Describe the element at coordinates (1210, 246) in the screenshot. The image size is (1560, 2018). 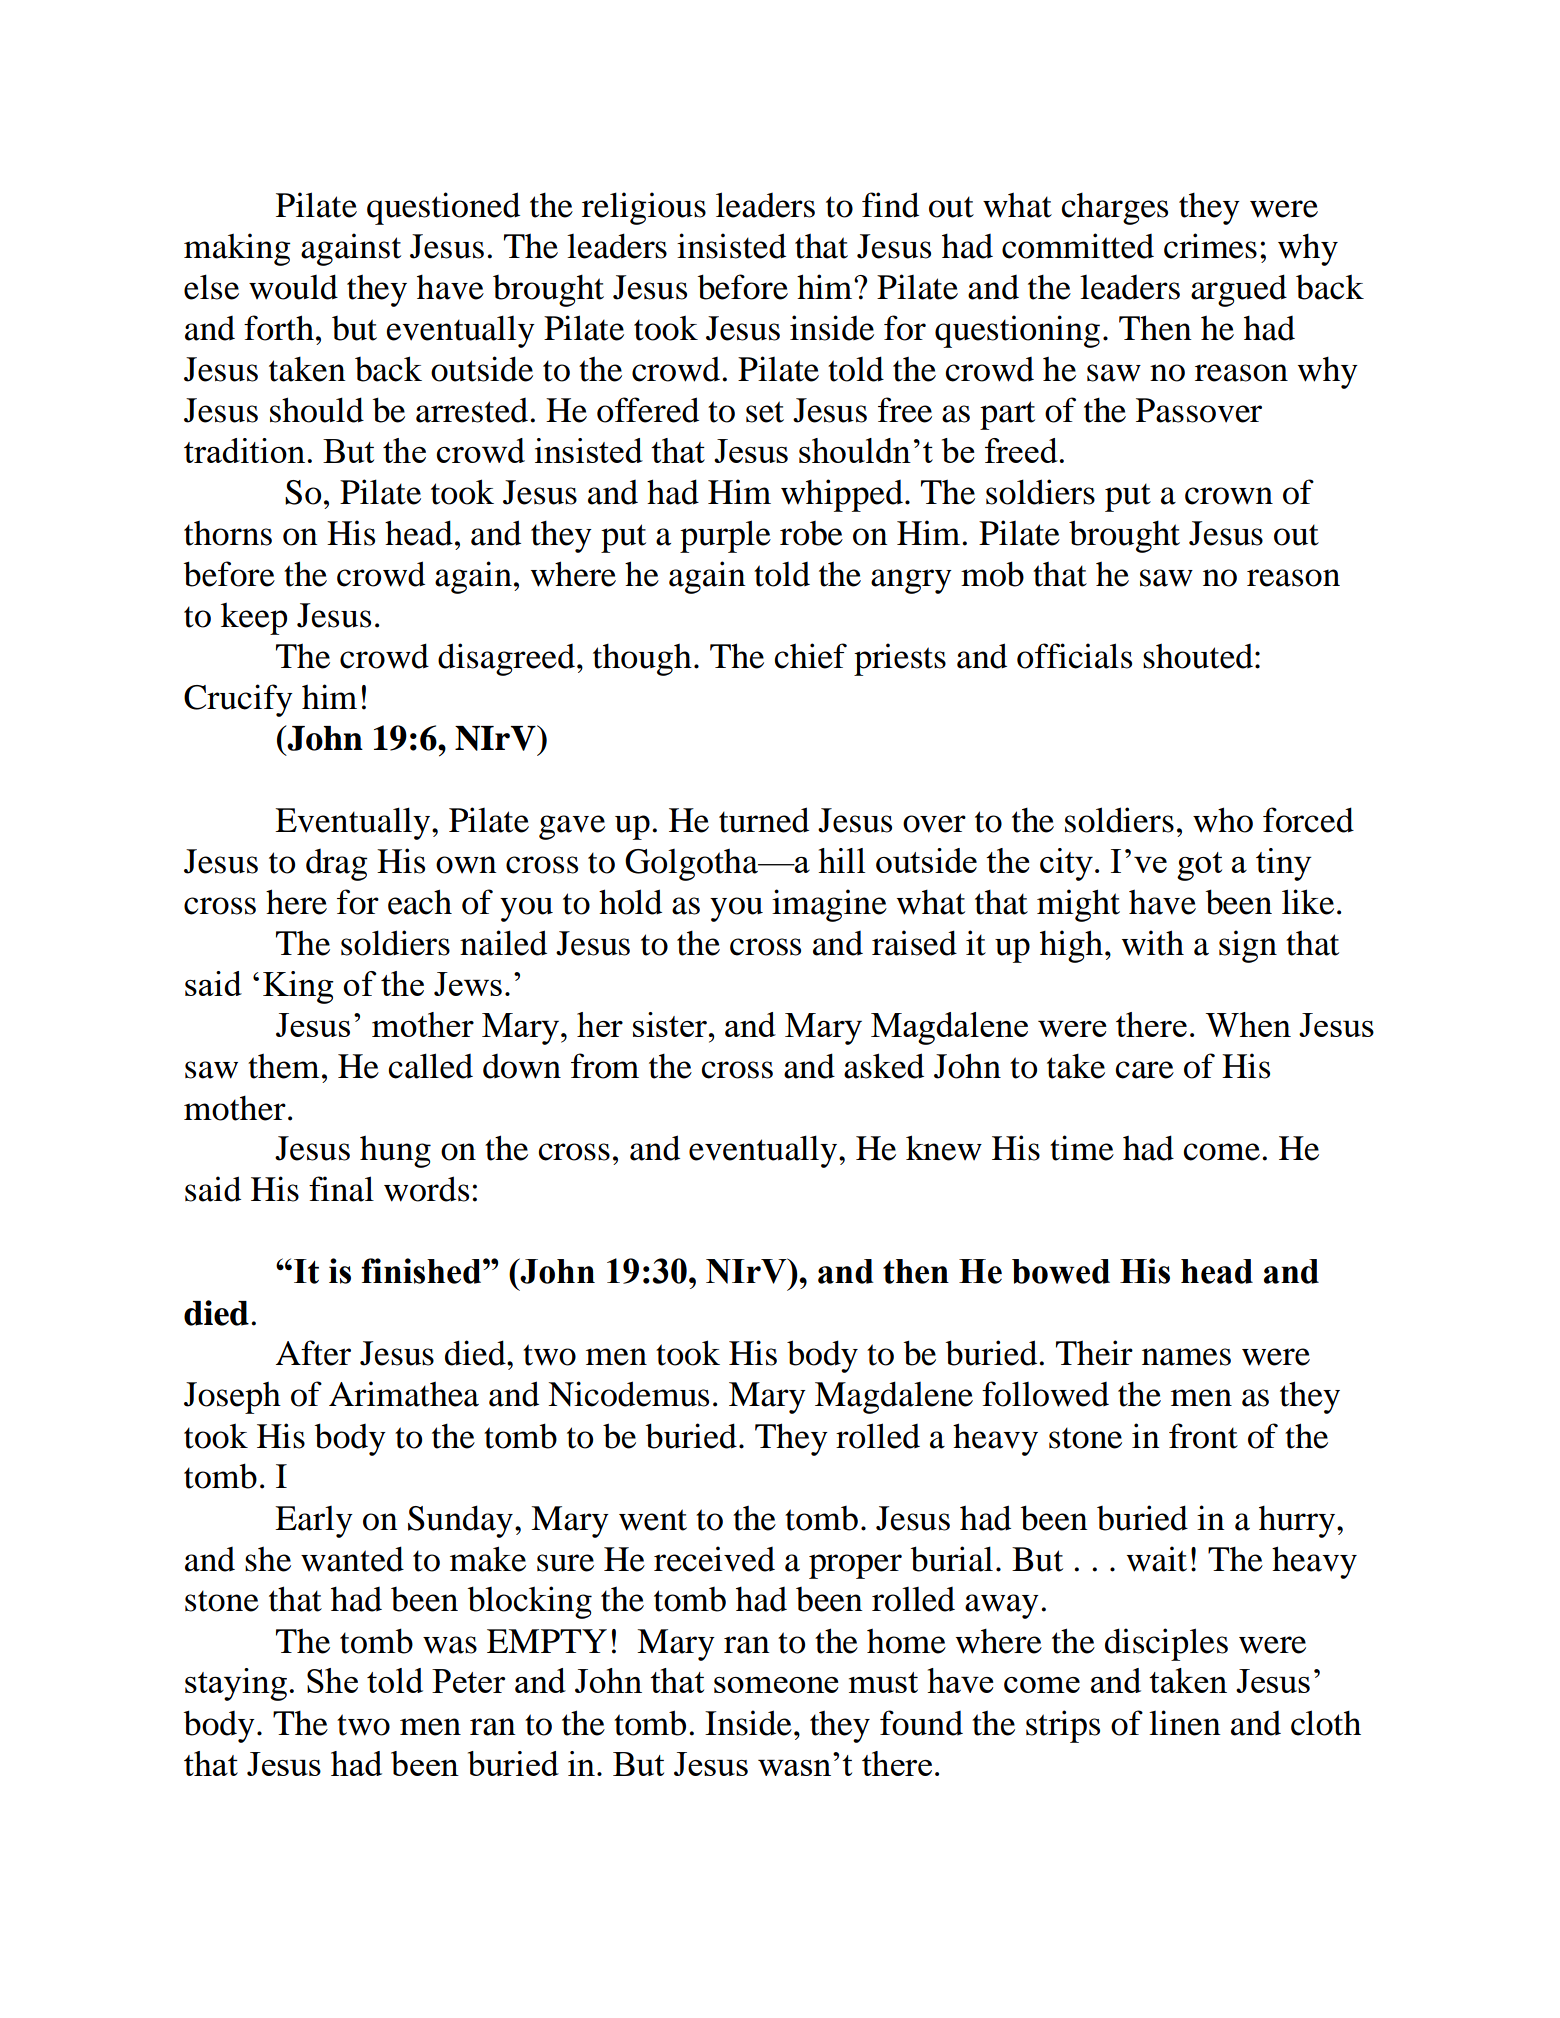
I see `crimes` at that location.
